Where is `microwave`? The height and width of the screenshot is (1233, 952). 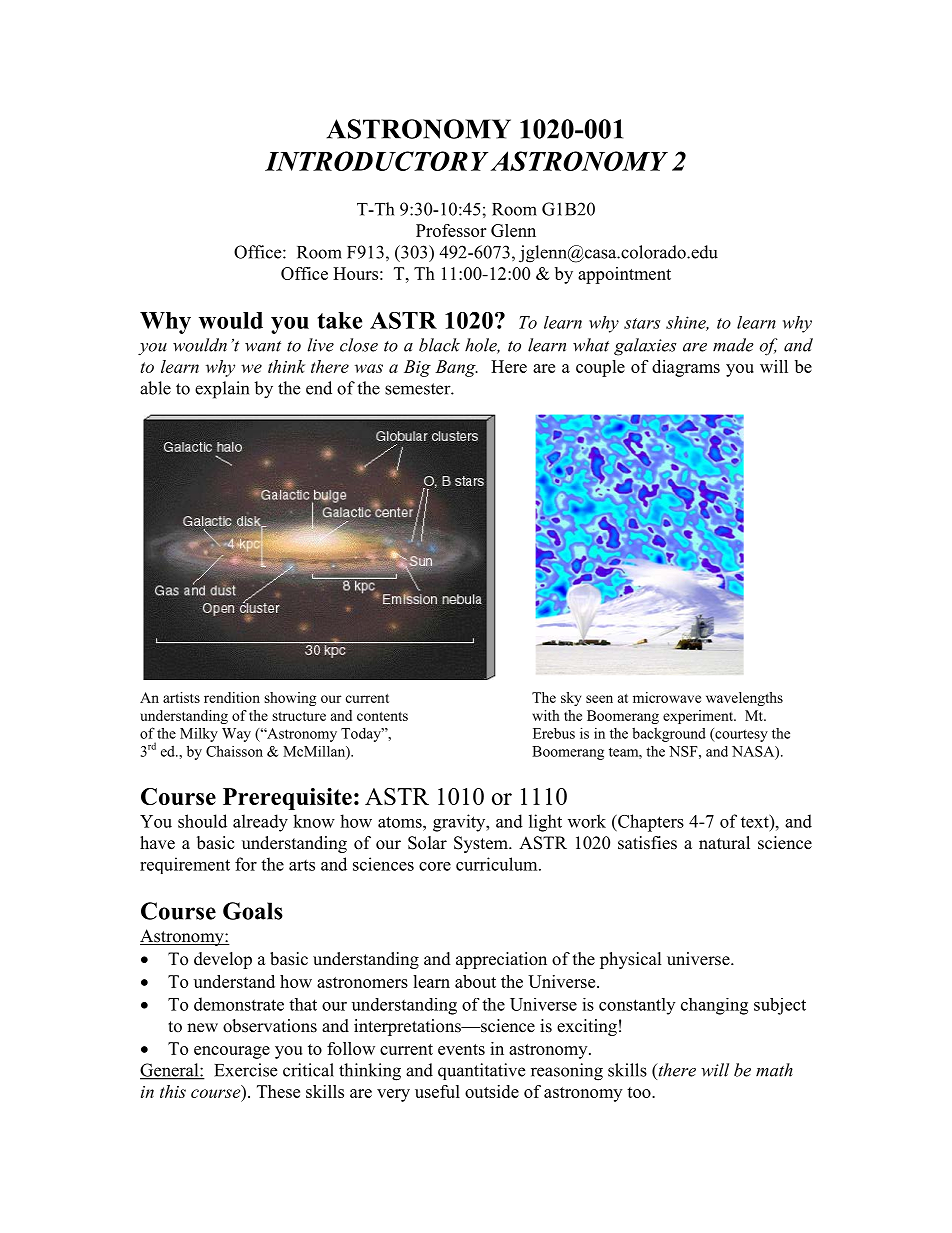
microwave is located at coordinates (667, 697).
